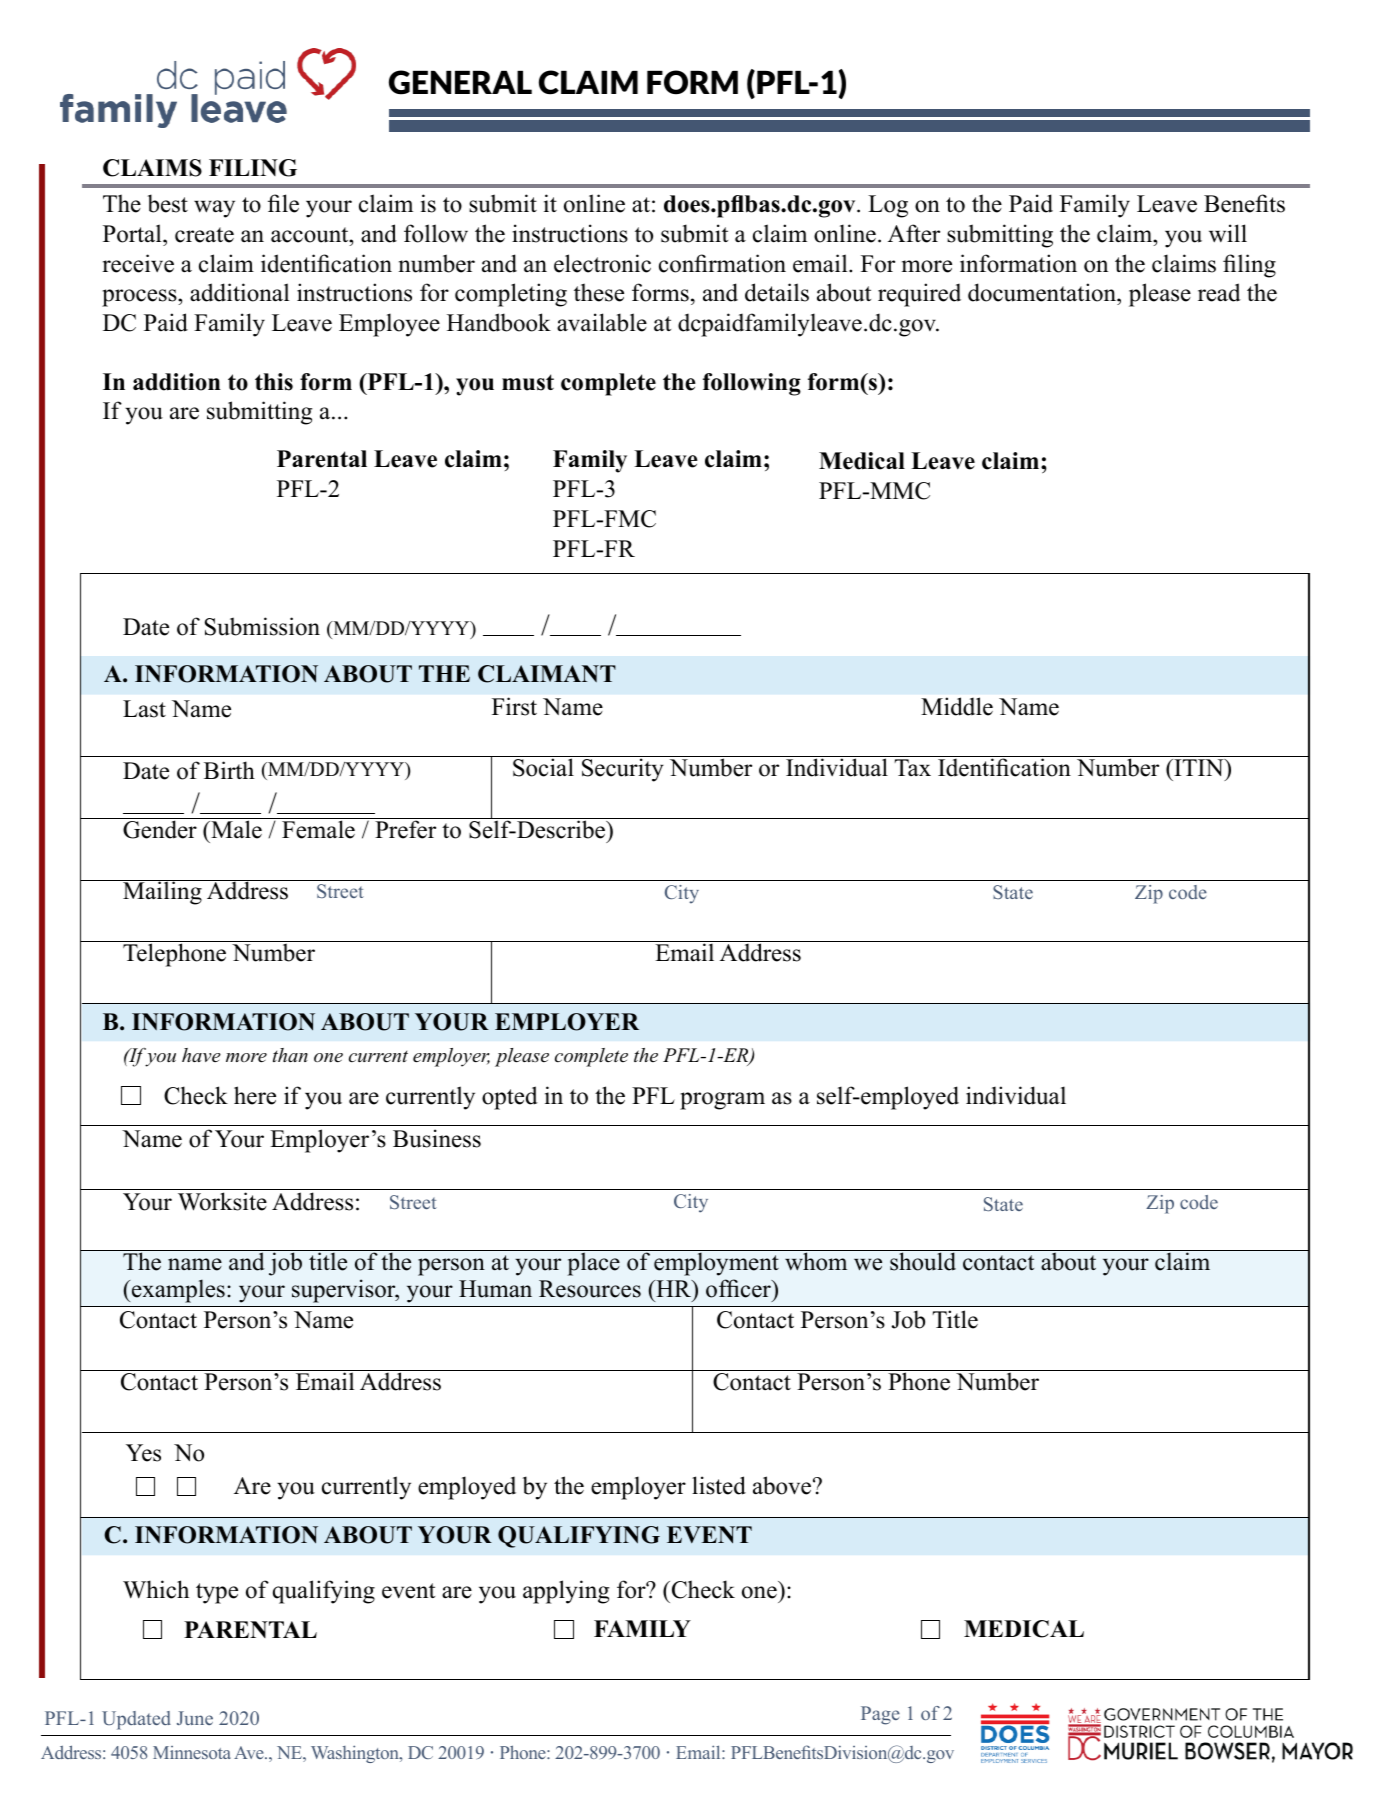 This page has height=1801, width=1392. Describe the element at coordinates (923, 1261) in the page. I see `should` at that location.
